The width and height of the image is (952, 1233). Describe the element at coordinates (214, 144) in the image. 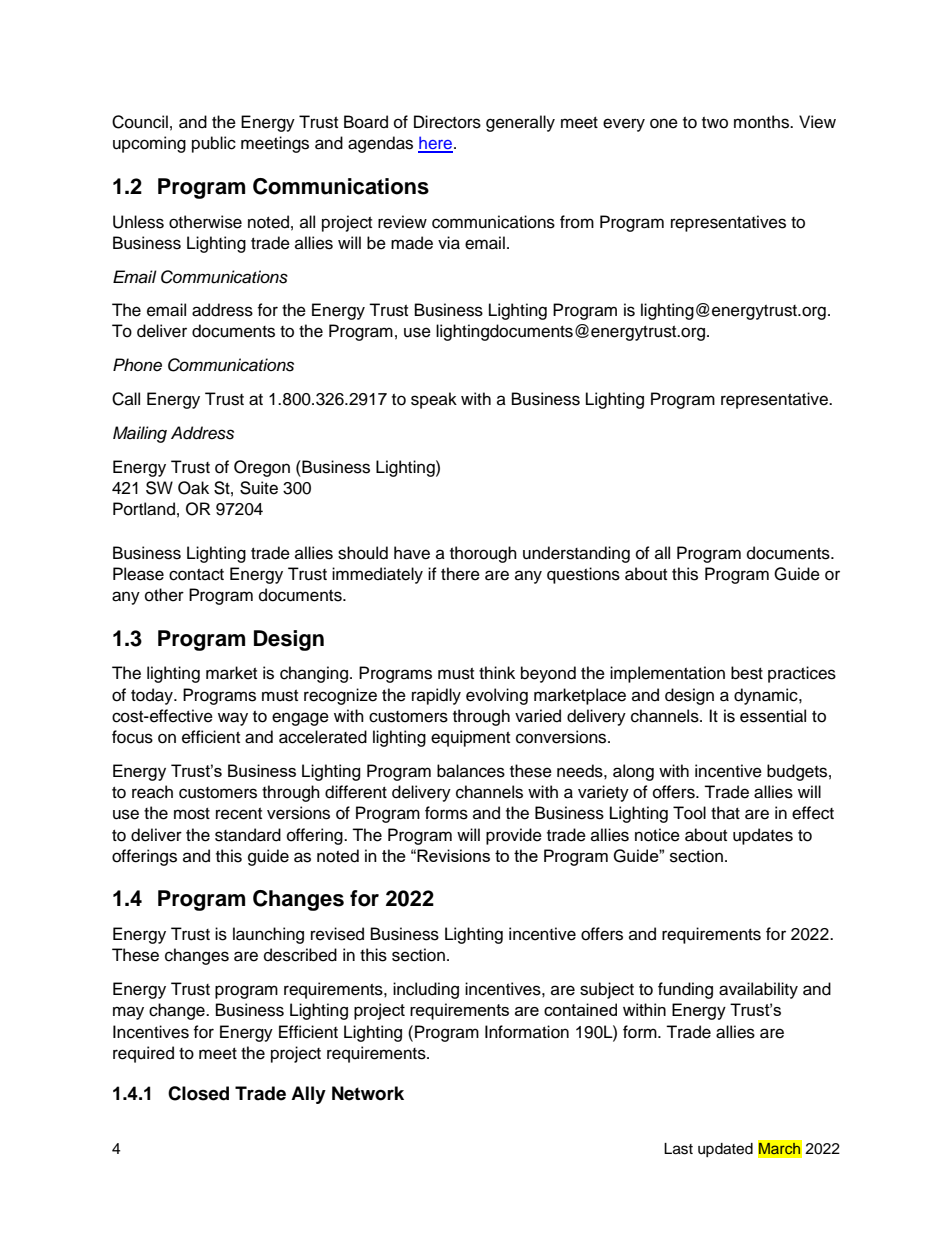

I see `public` at that location.
